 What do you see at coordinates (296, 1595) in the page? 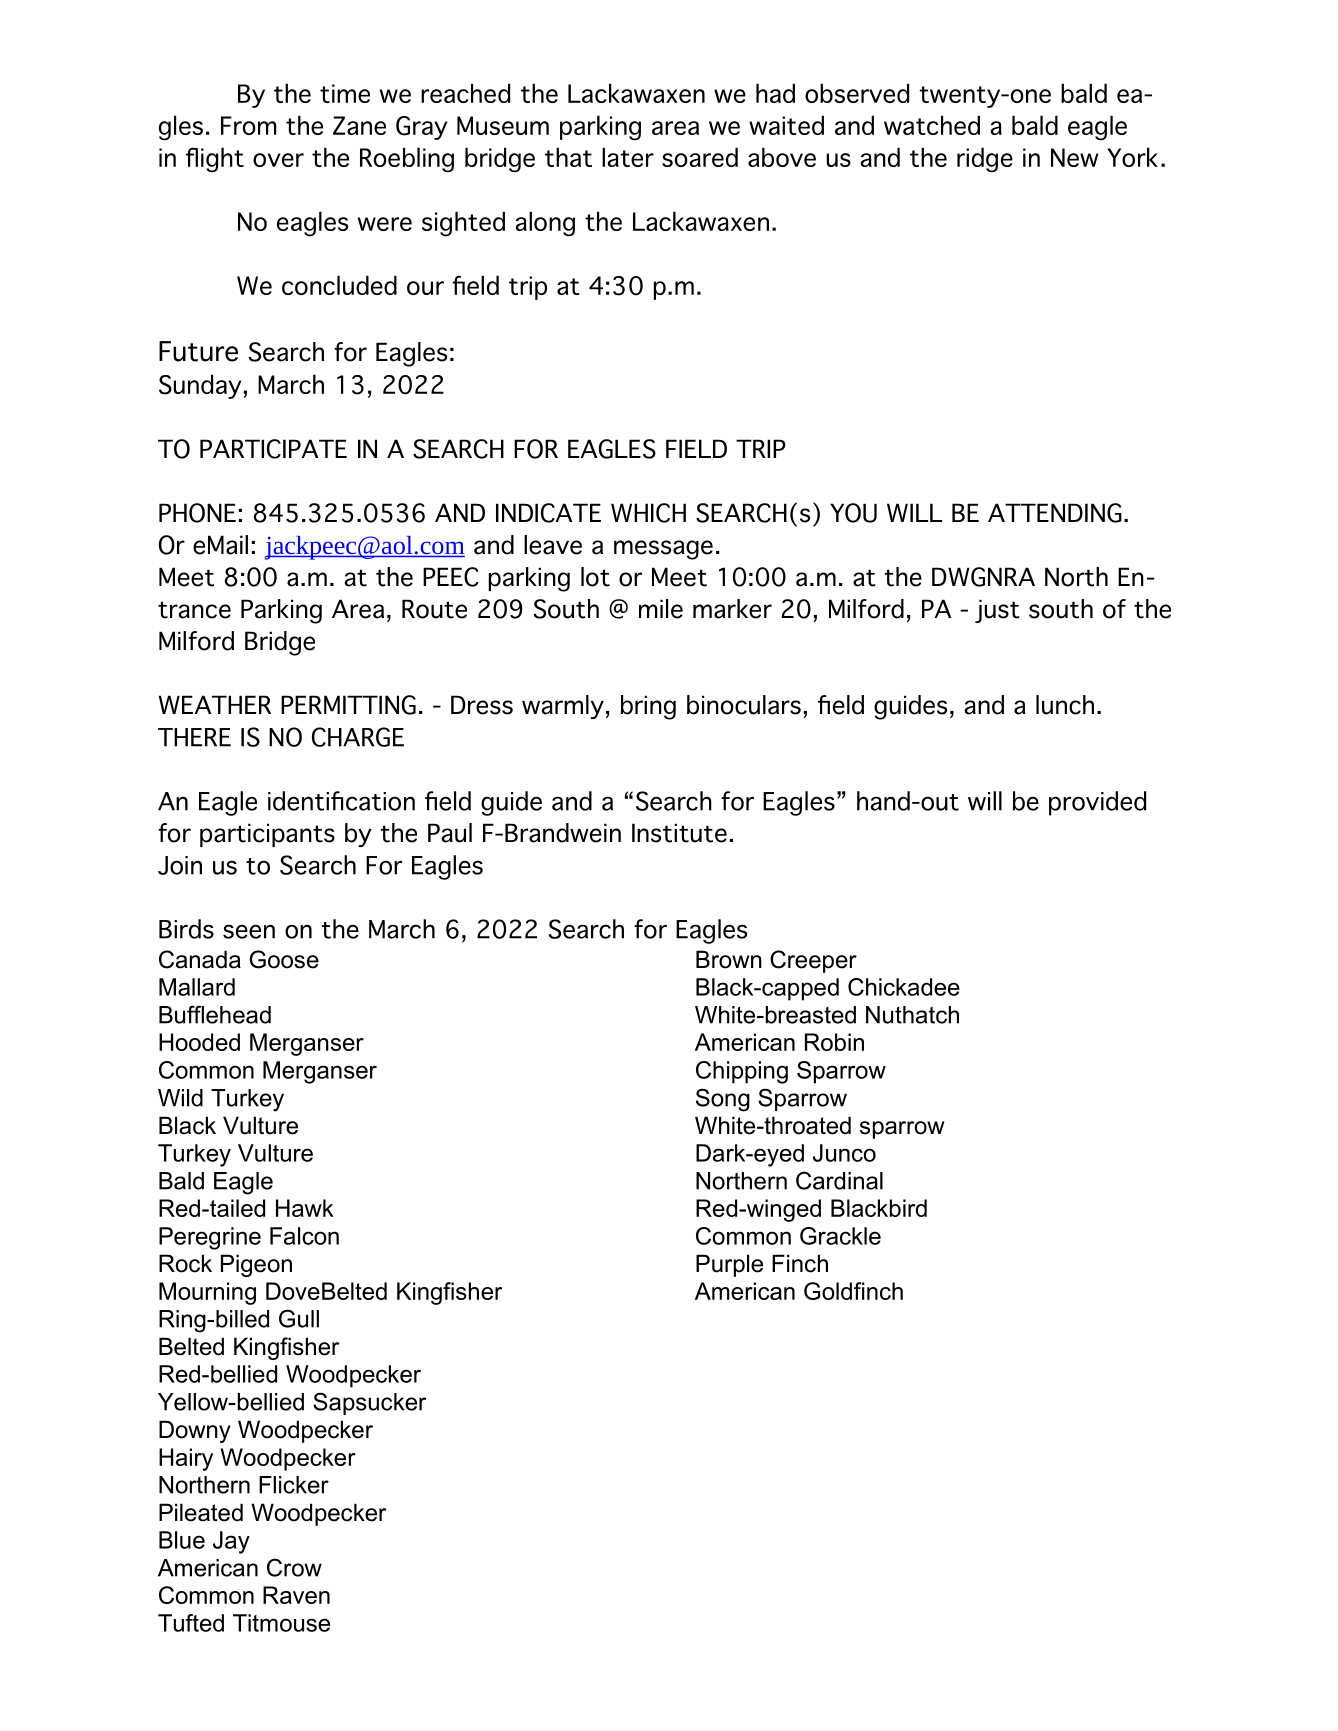
I see `Raven` at bounding box center [296, 1595].
